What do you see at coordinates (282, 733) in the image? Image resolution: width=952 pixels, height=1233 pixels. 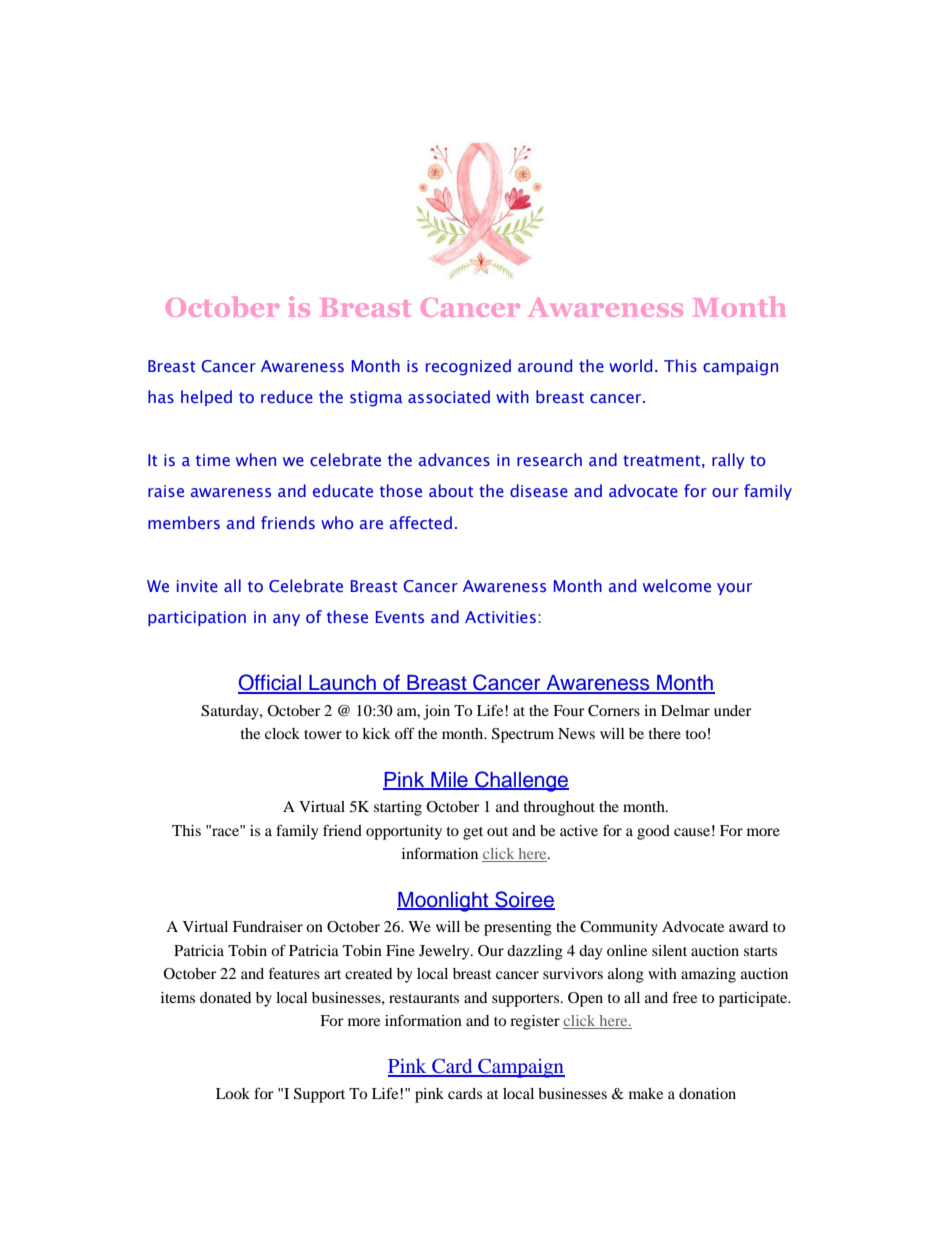 I see `clock` at bounding box center [282, 733].
